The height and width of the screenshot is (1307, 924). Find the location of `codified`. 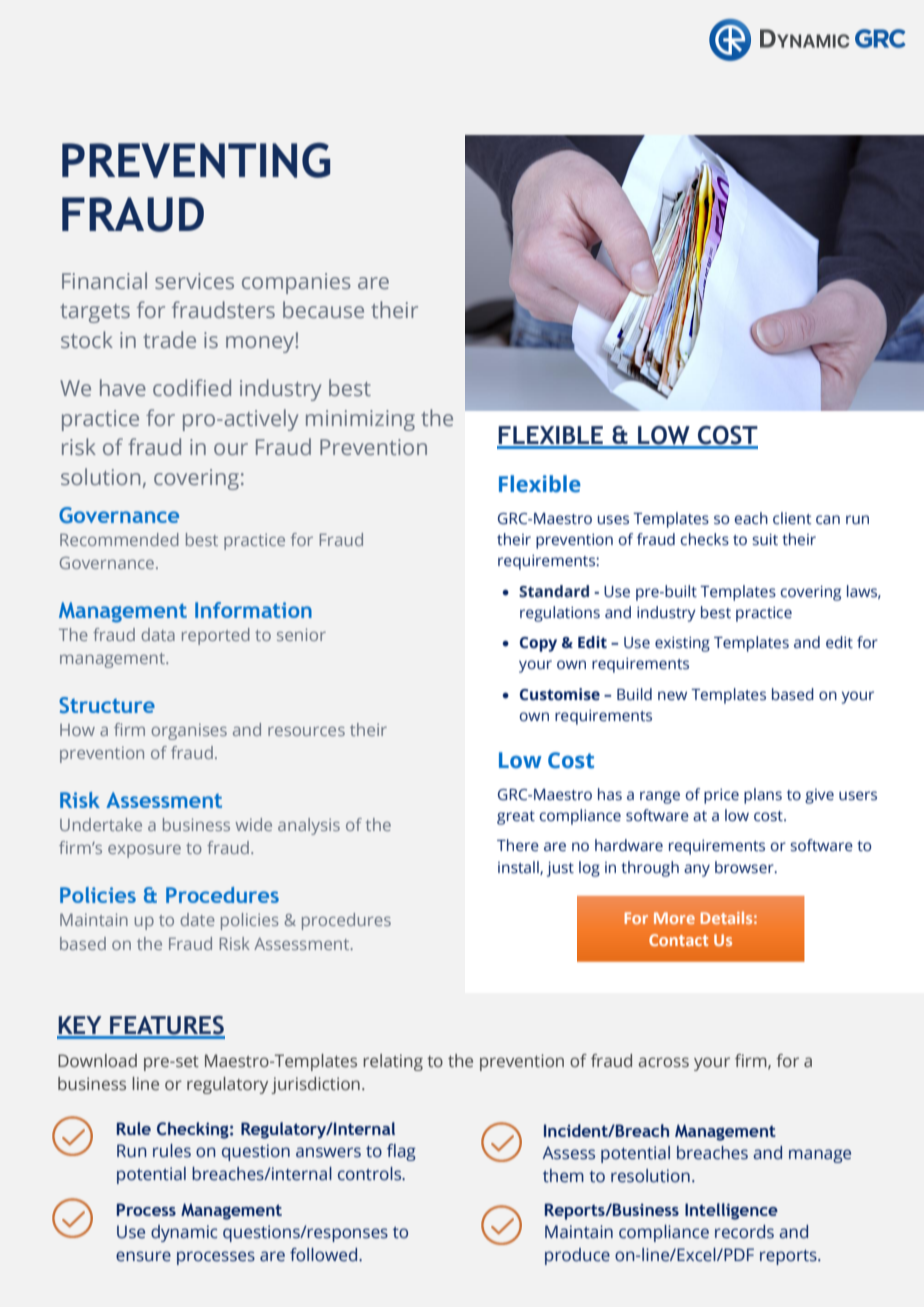

codified is located at coordinates (192, 387).
